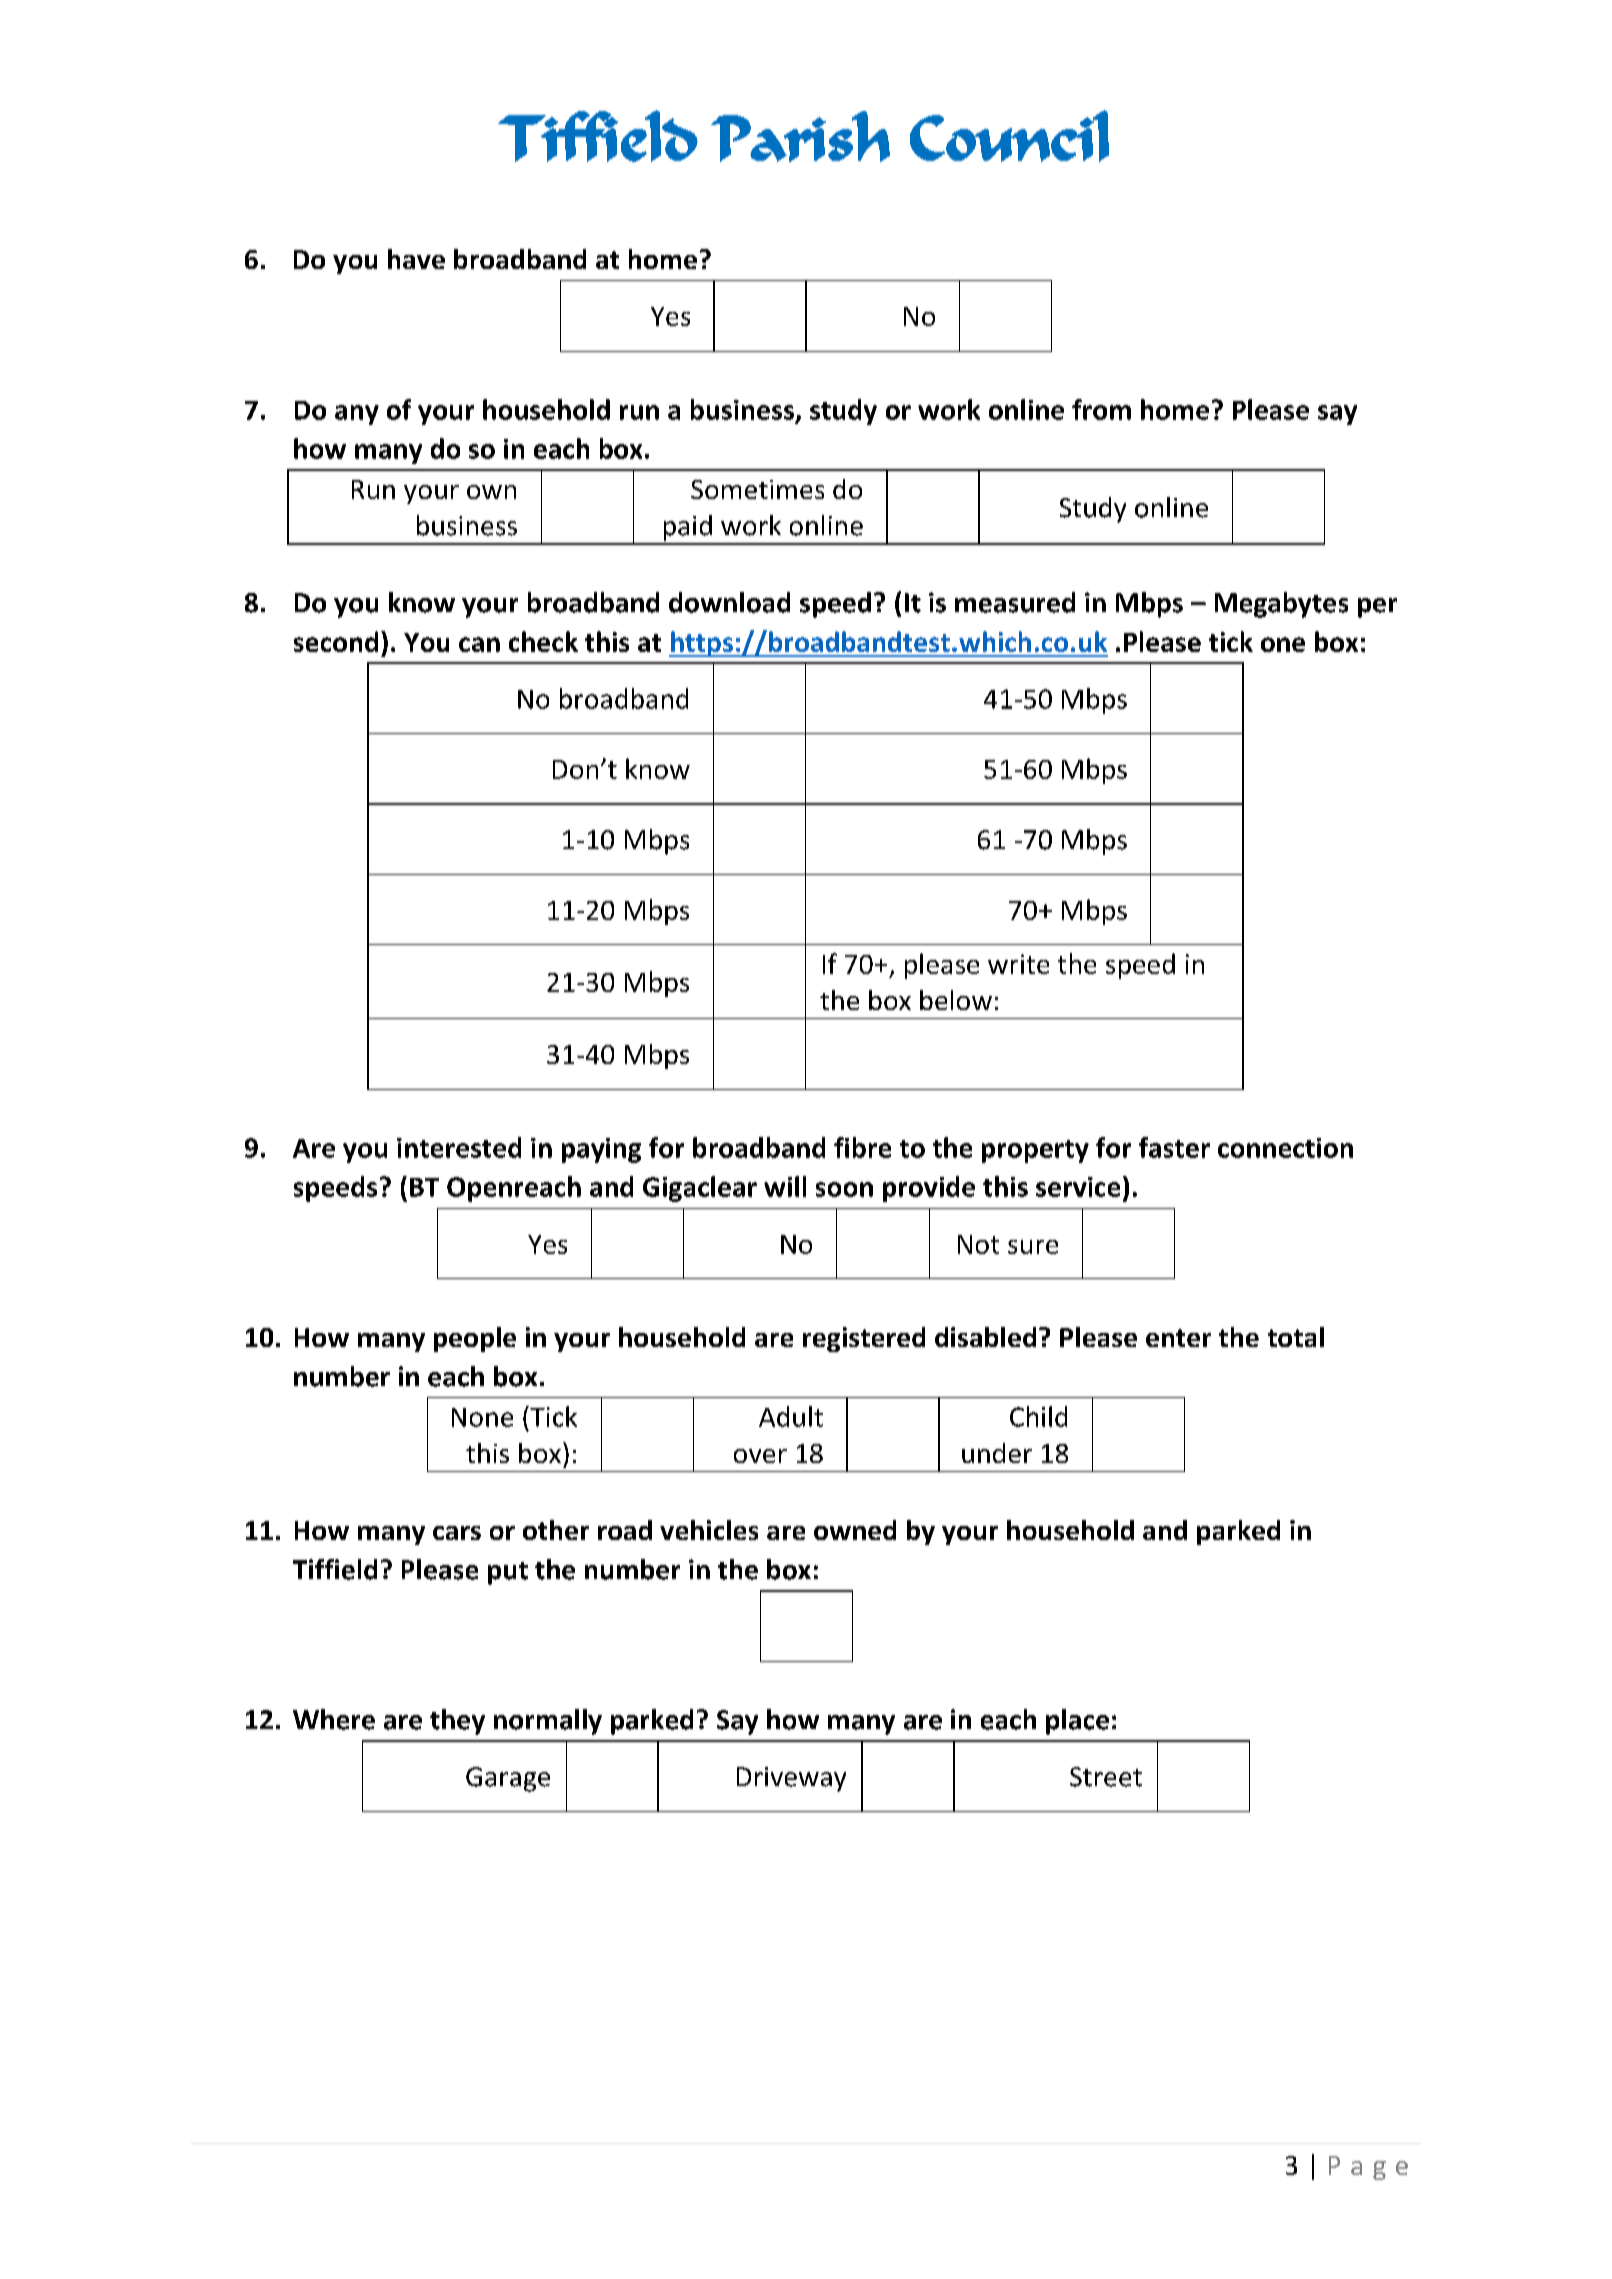  What do you see at coordinates (791, 1779) in the screenshot?
I see `Driveway` at bounding box center [791, 1779].
